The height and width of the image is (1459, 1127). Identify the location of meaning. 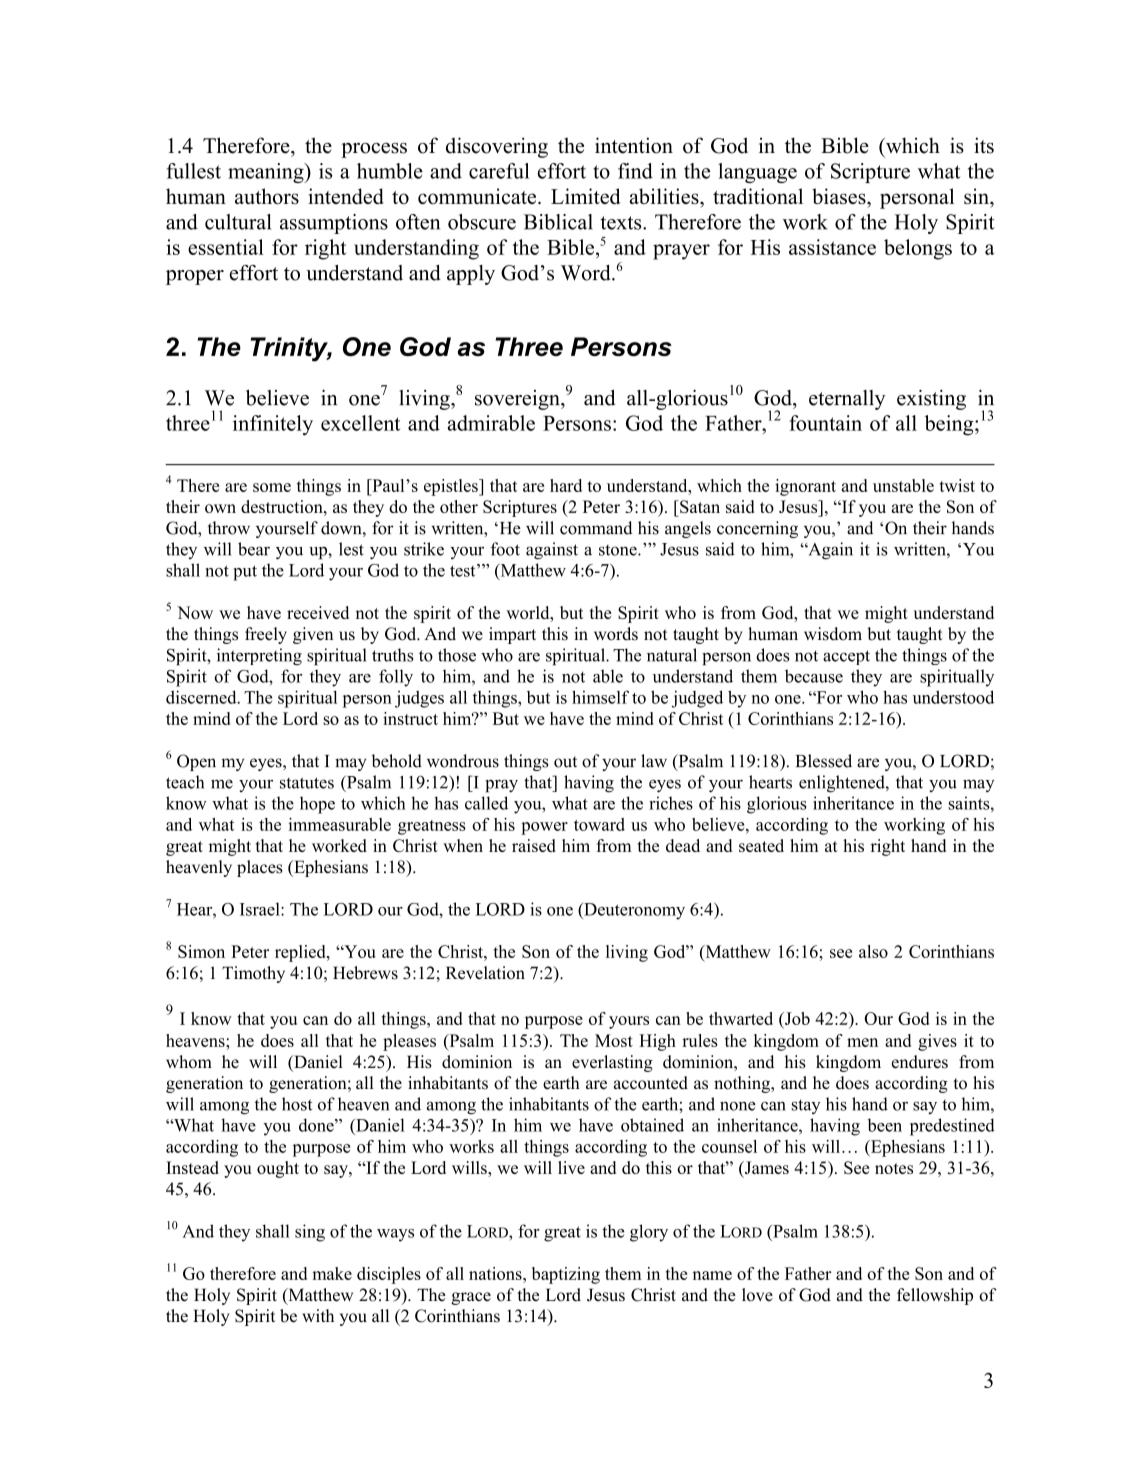
(267, 173).
